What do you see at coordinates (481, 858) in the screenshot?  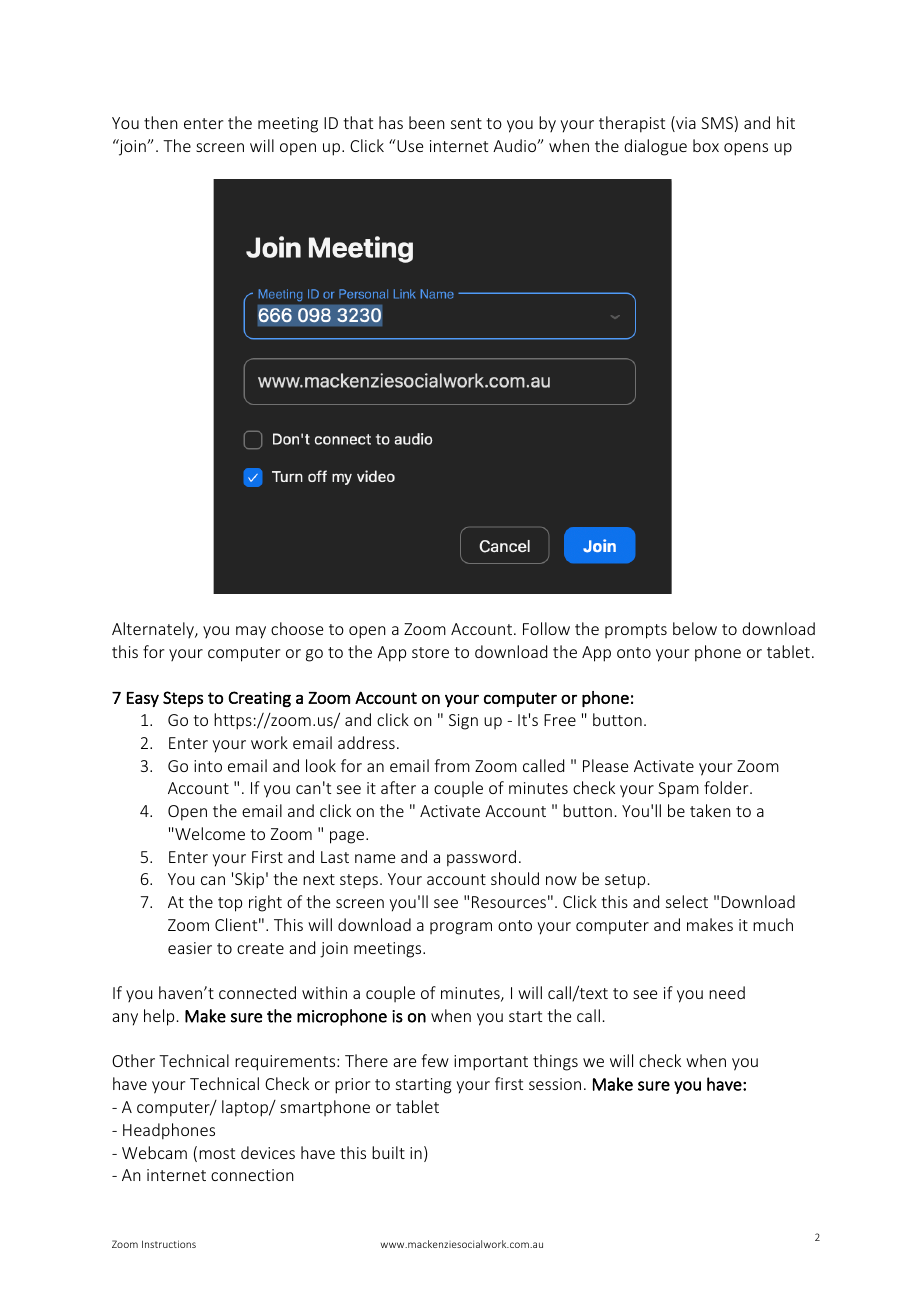 I see `password` at bounding box center [481, 858].
